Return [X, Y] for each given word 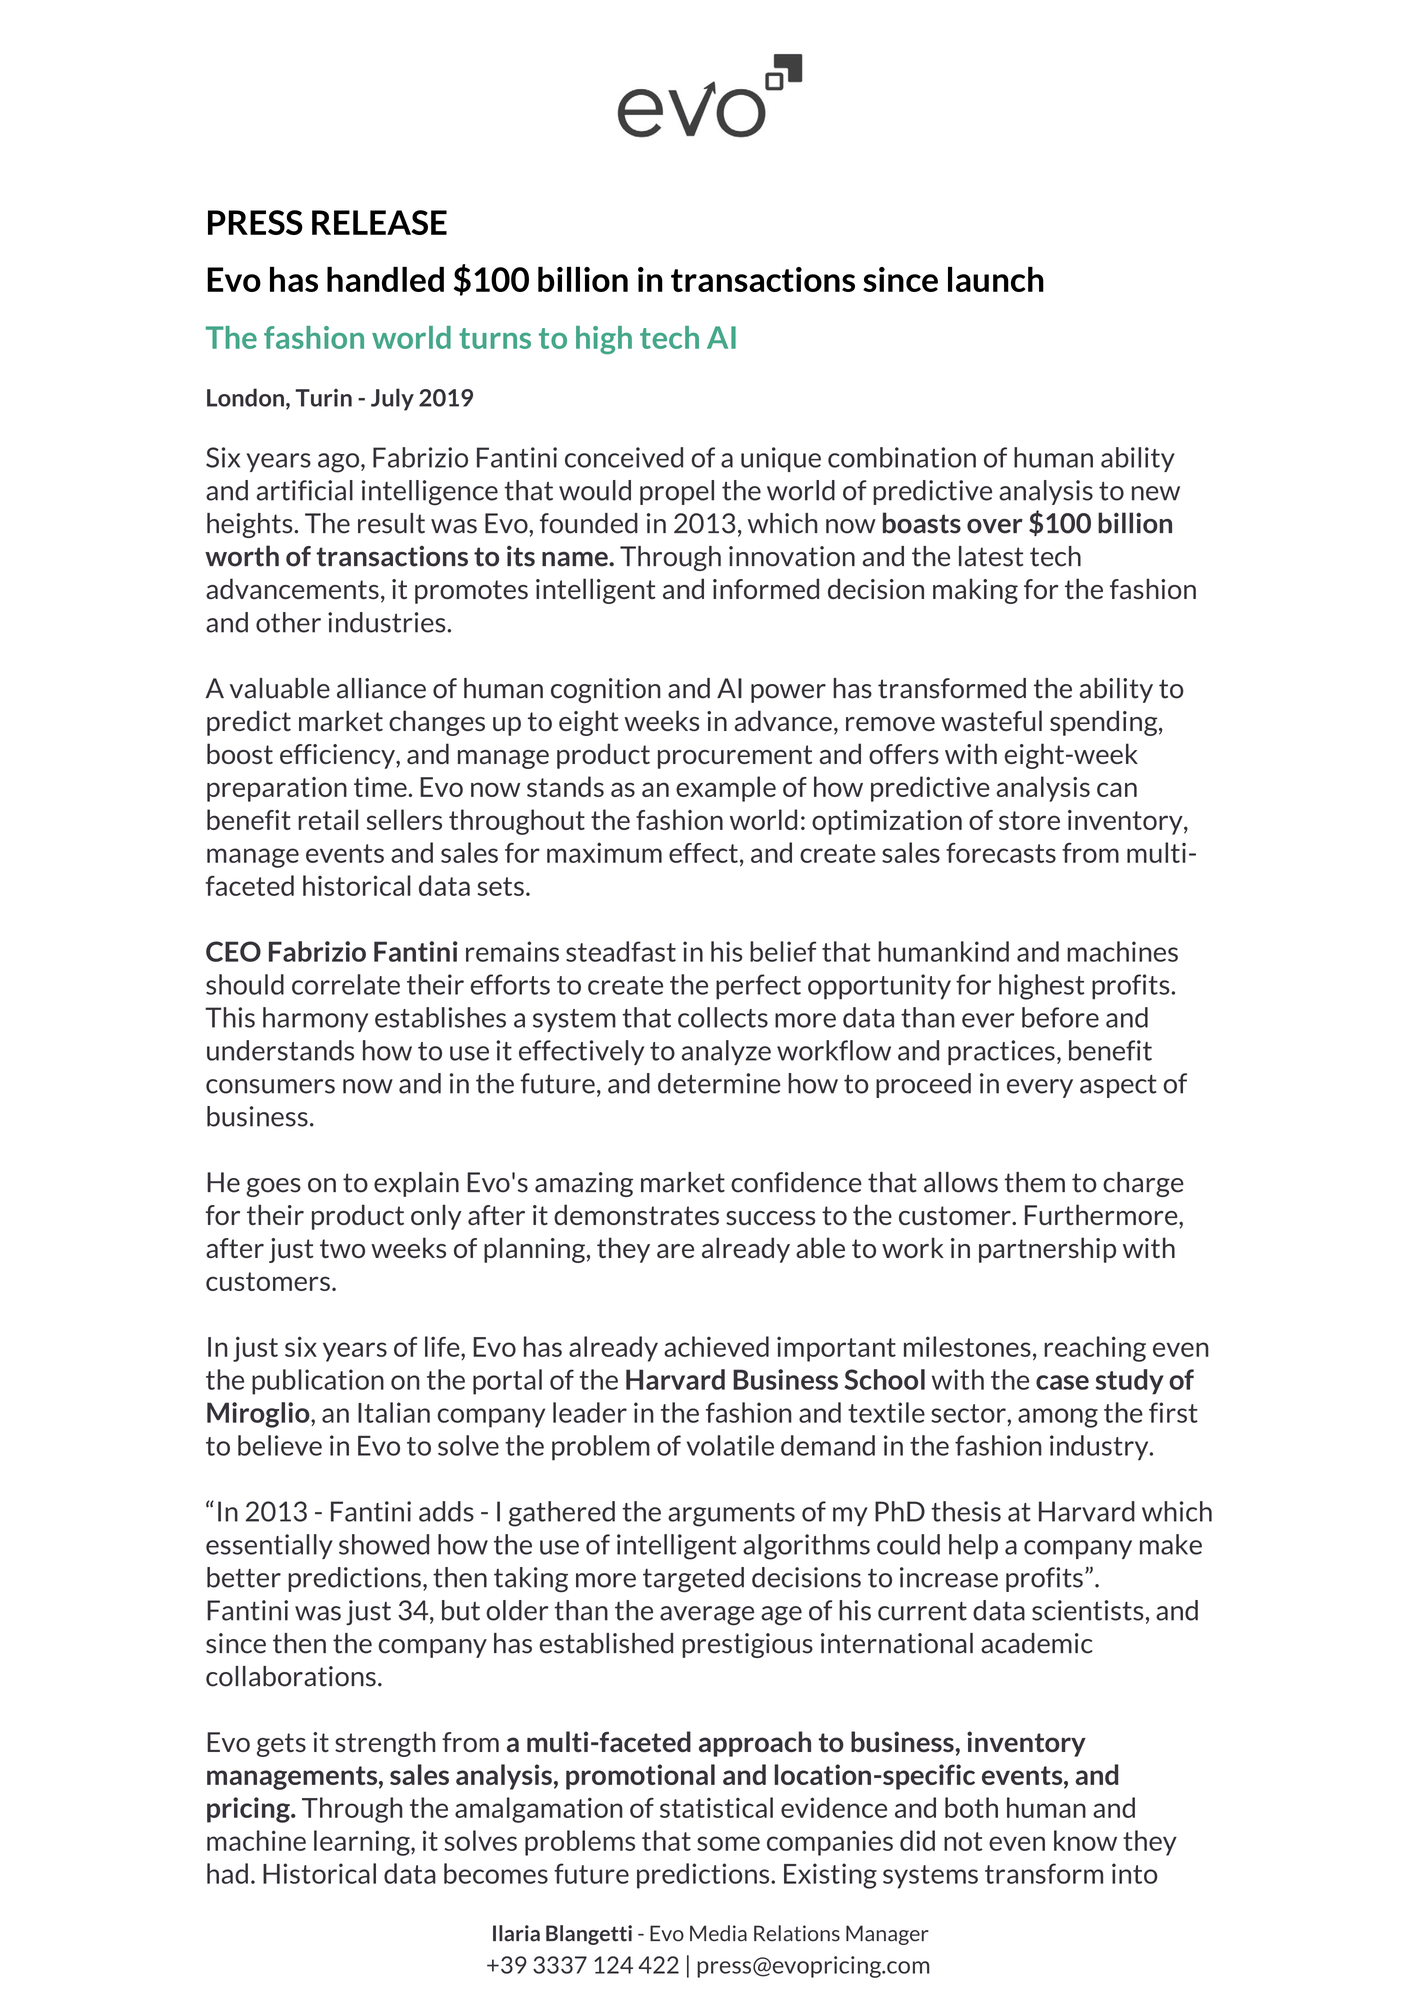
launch [996, 279]
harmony [315, 1019]
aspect [1118, 1086]
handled [385, 279]
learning [363, 1843]
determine [719, 1083]
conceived [624, 457]
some [728, 1843]
